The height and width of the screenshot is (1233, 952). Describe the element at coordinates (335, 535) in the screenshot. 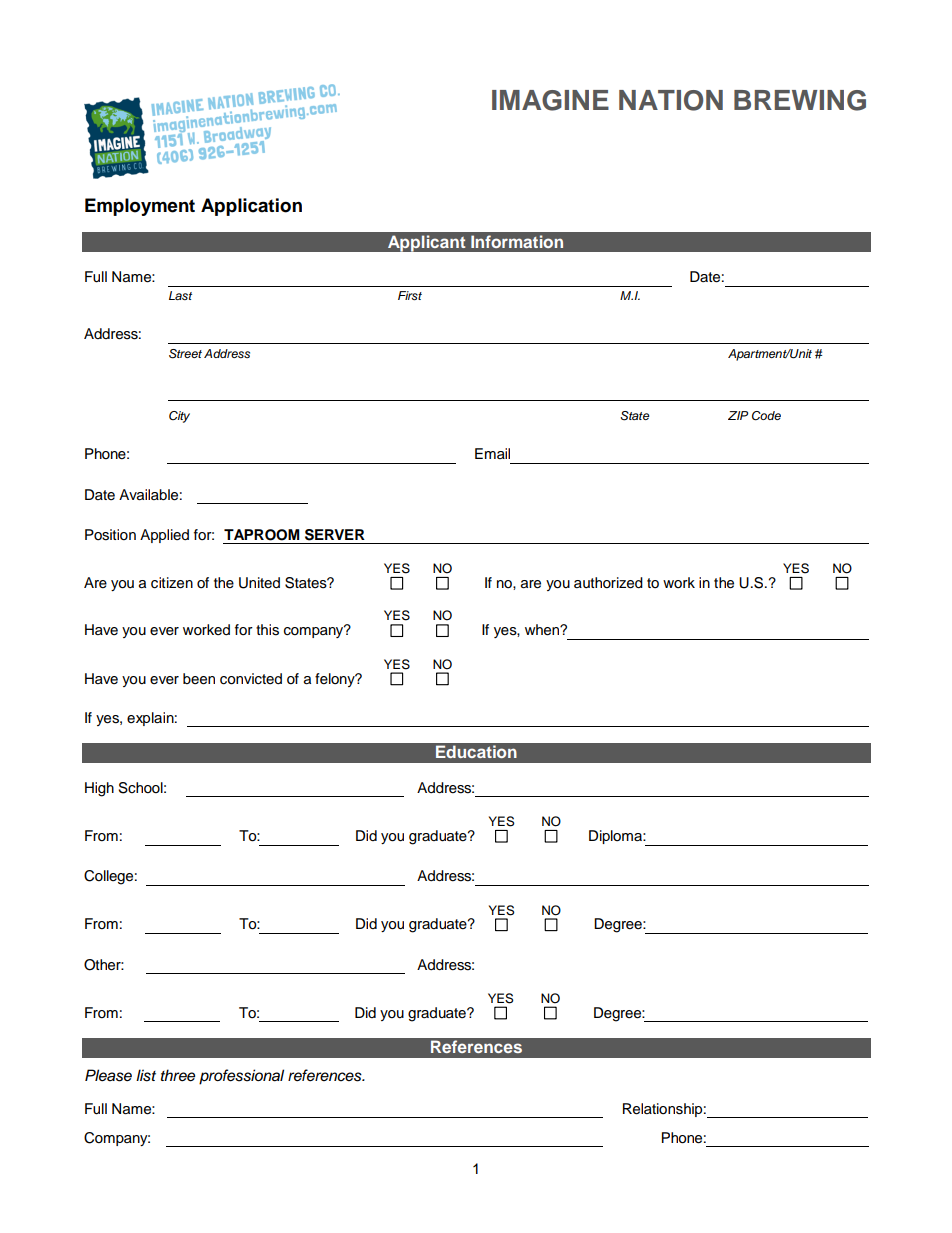

I see `SERVER` at that location.
